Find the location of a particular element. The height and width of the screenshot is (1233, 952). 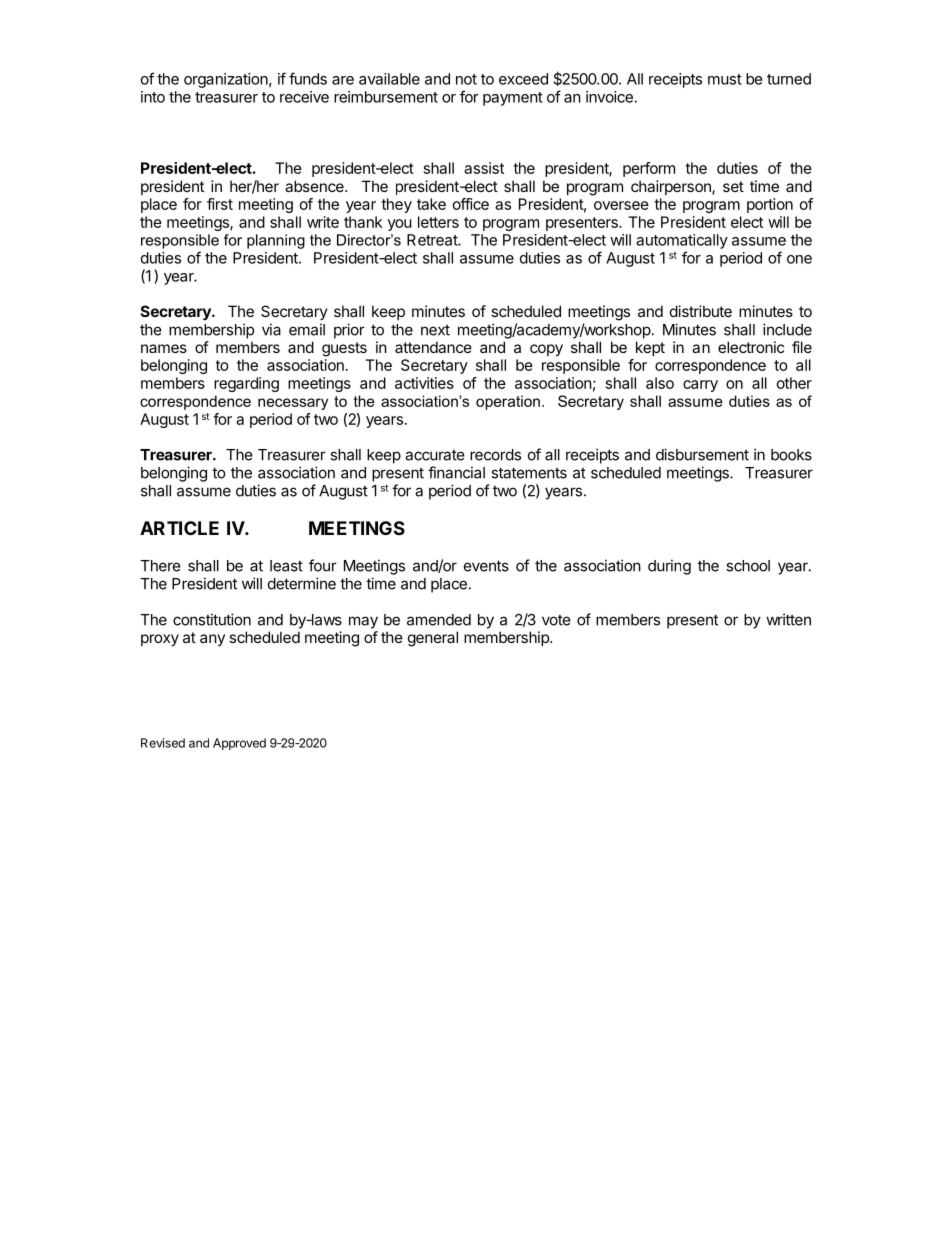

written is located at coordinates (788, 619).
